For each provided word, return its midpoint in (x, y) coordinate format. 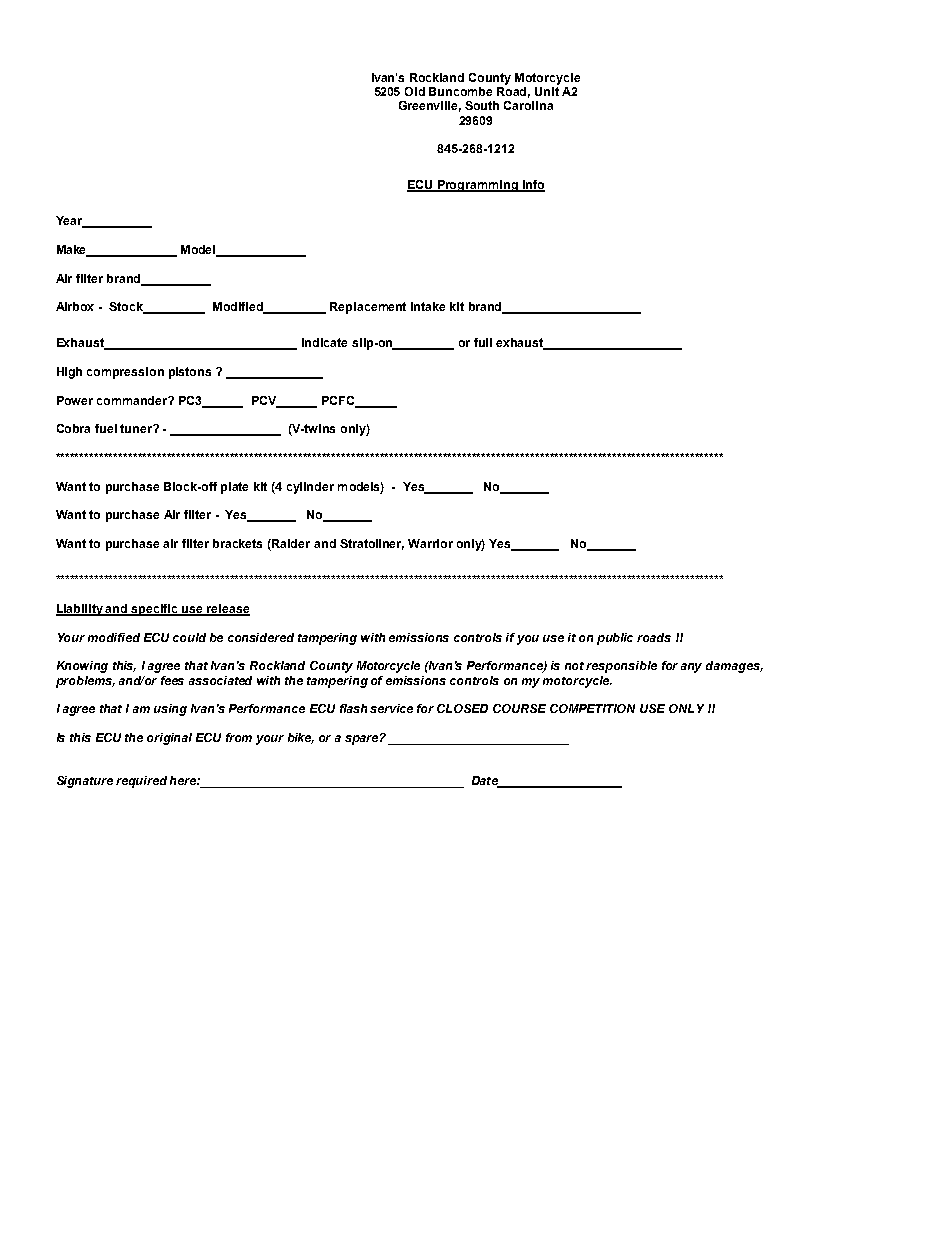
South (482, 105)
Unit (547, 90)
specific (155, 610)
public (615, 639)
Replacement (368, 308)
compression (125, 373)
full (483, 342)
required (141, 782)
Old (415, 91)
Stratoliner (372, 544)
